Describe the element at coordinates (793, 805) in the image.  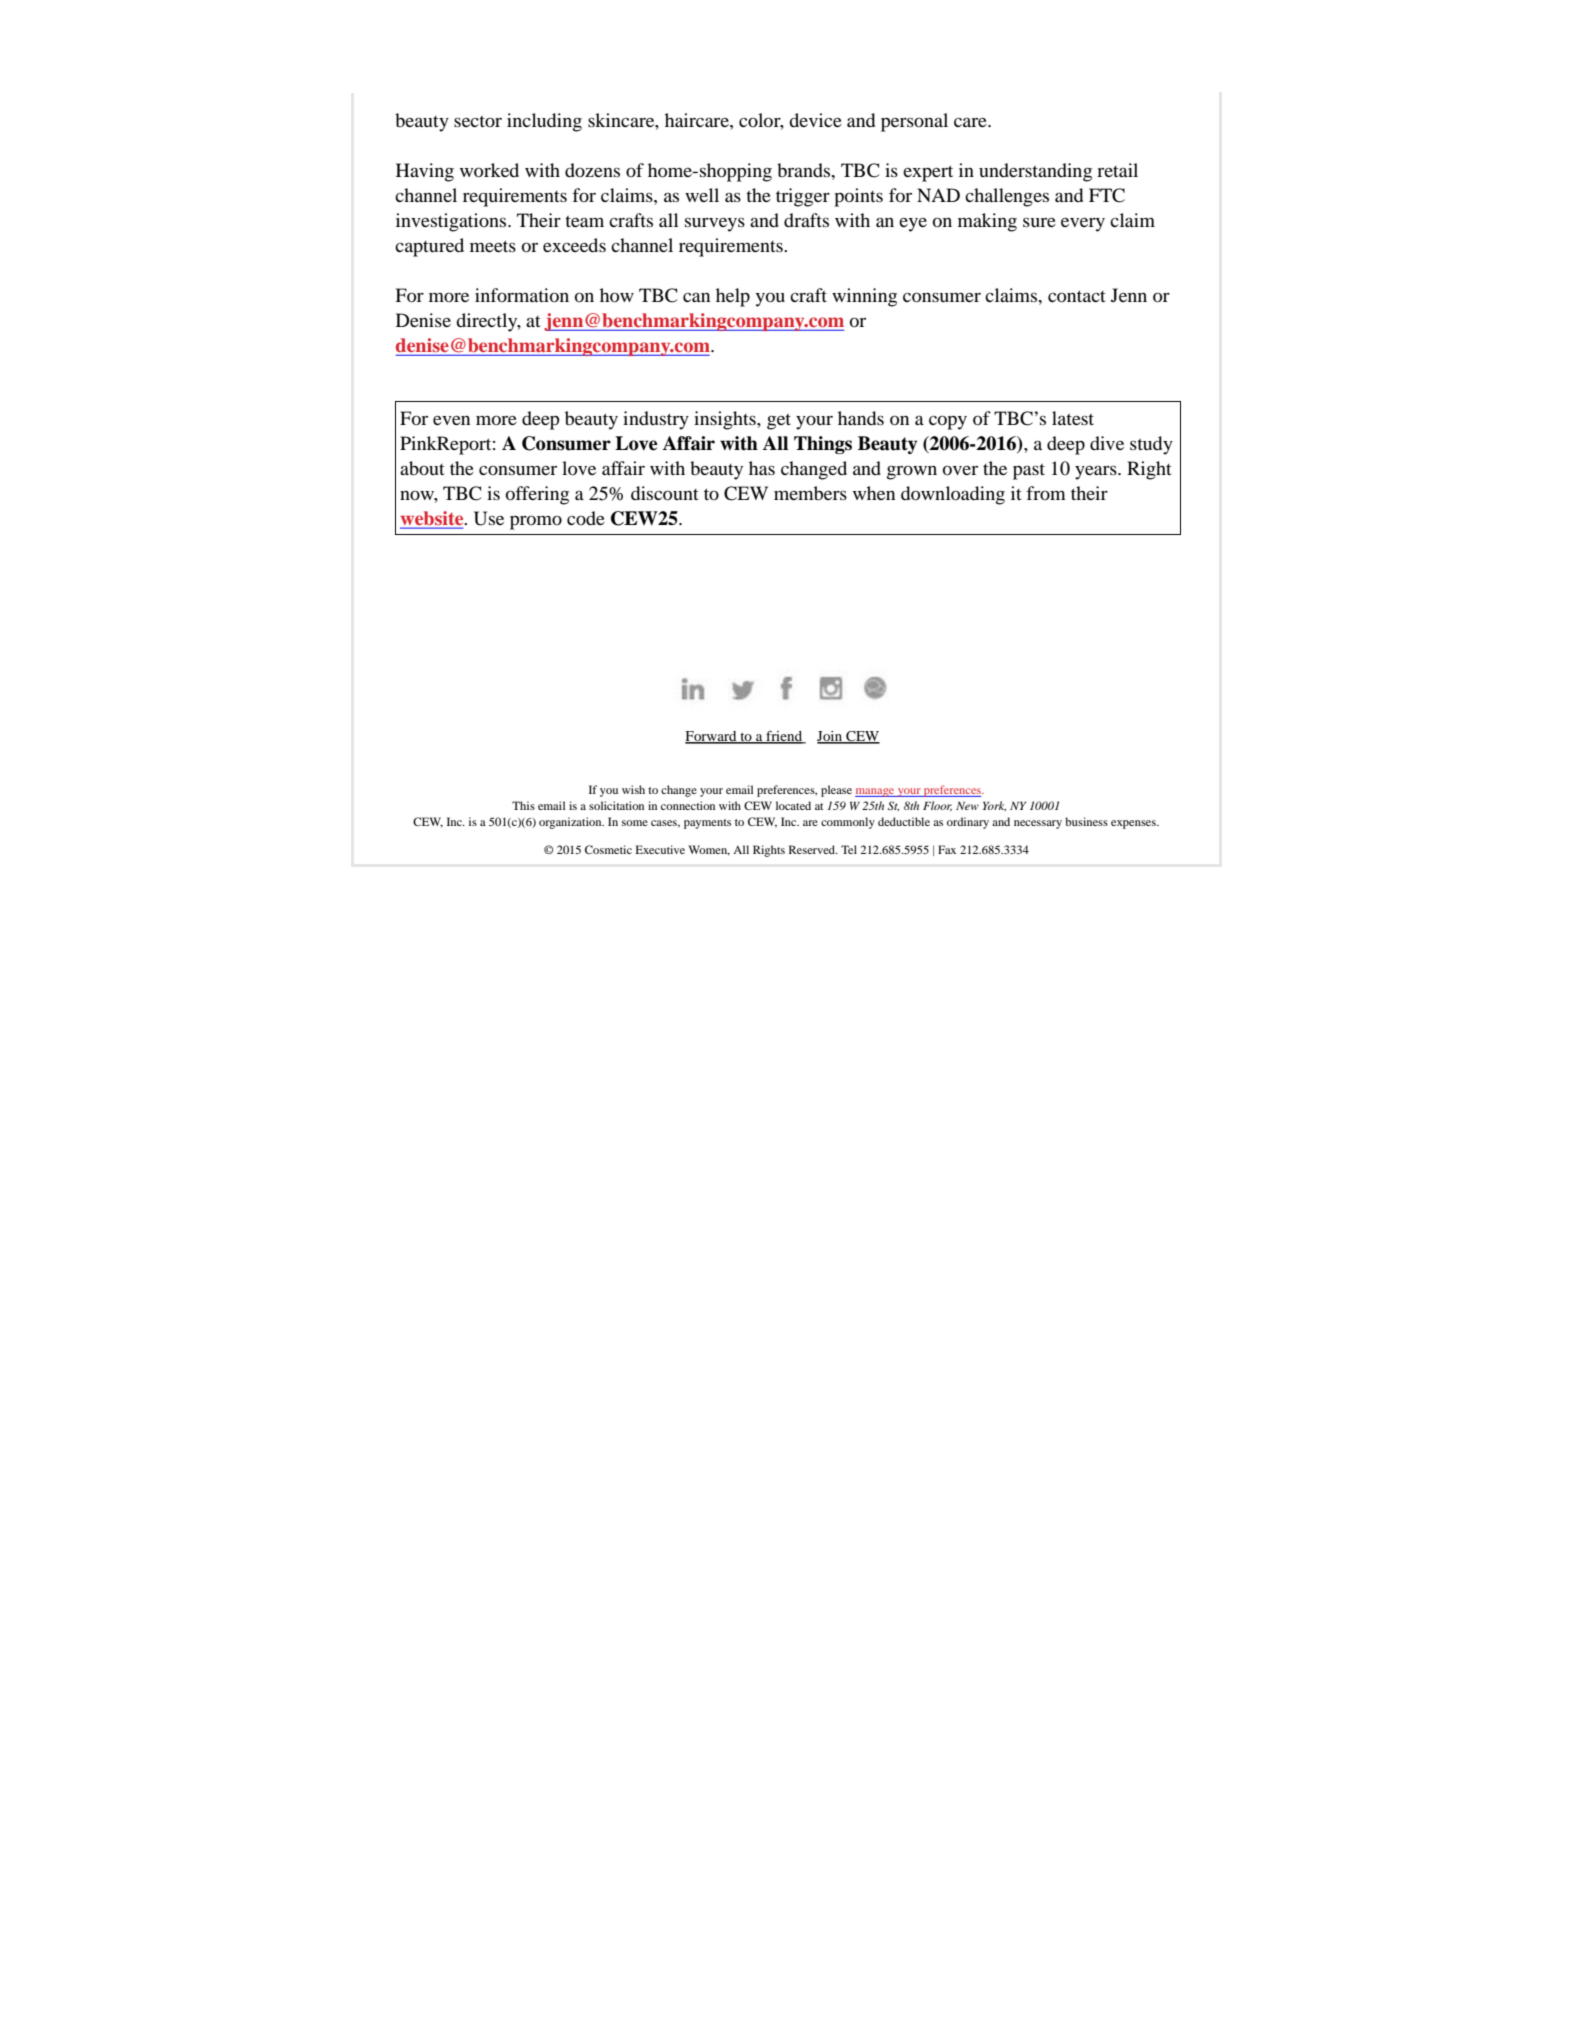
I see `located` at that location.
